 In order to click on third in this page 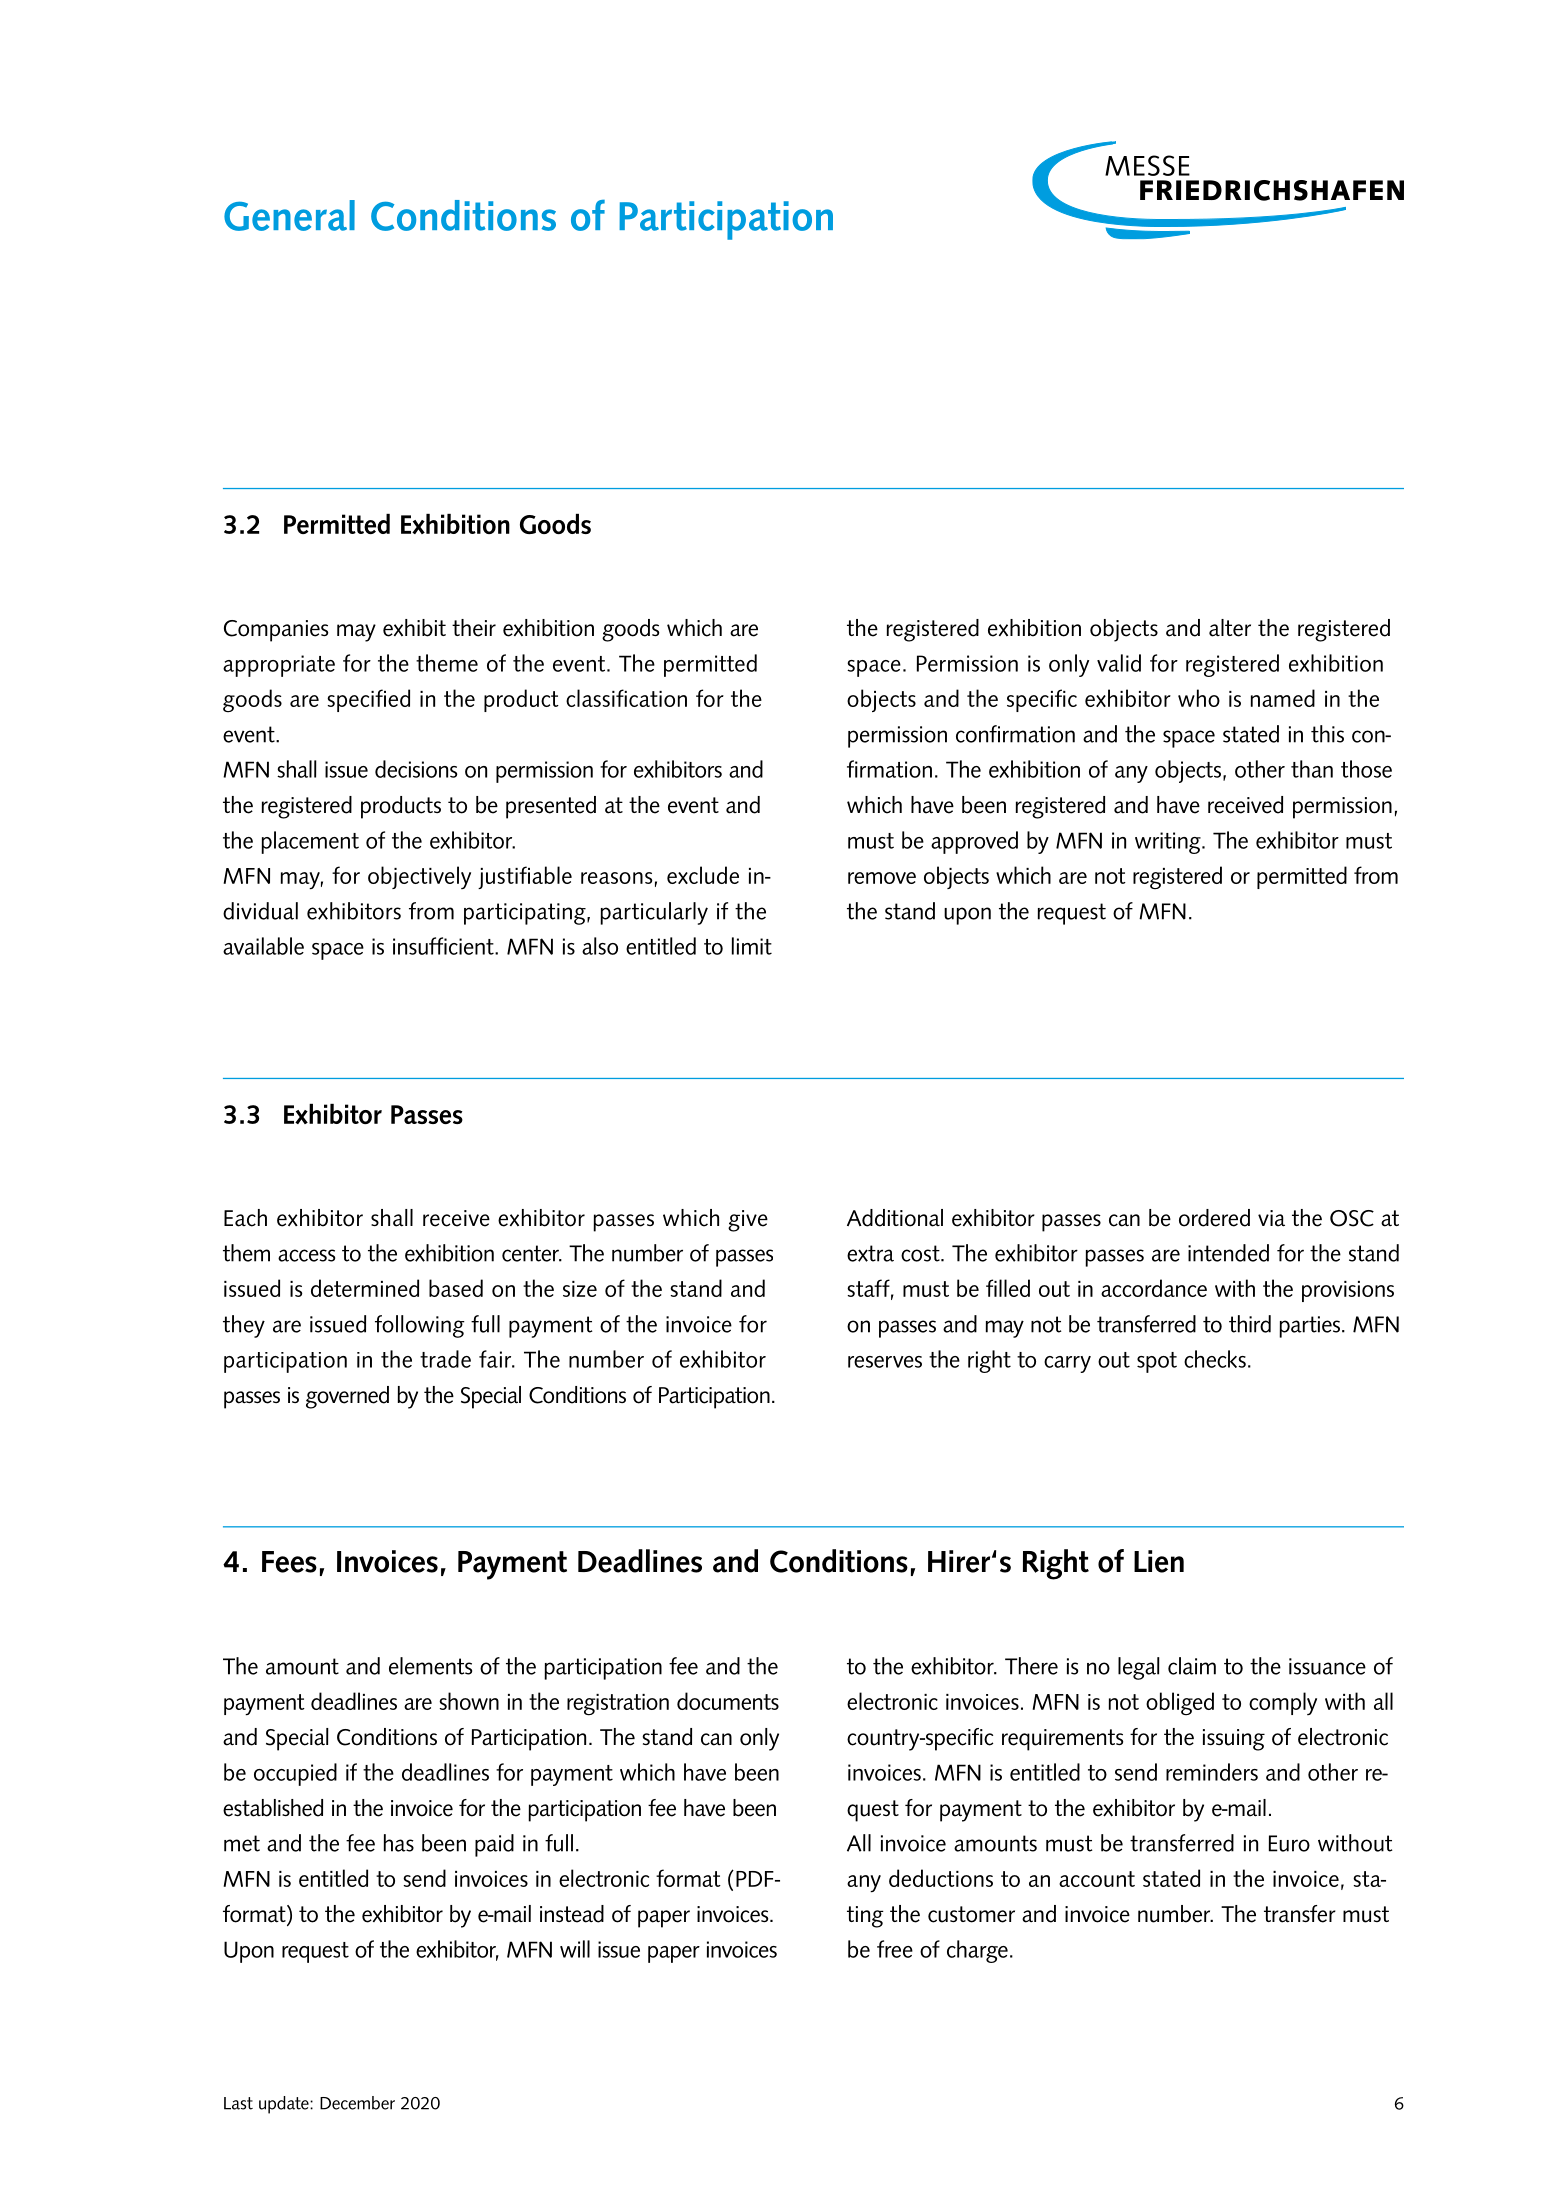, I will do `click(1250, 1324)`.
